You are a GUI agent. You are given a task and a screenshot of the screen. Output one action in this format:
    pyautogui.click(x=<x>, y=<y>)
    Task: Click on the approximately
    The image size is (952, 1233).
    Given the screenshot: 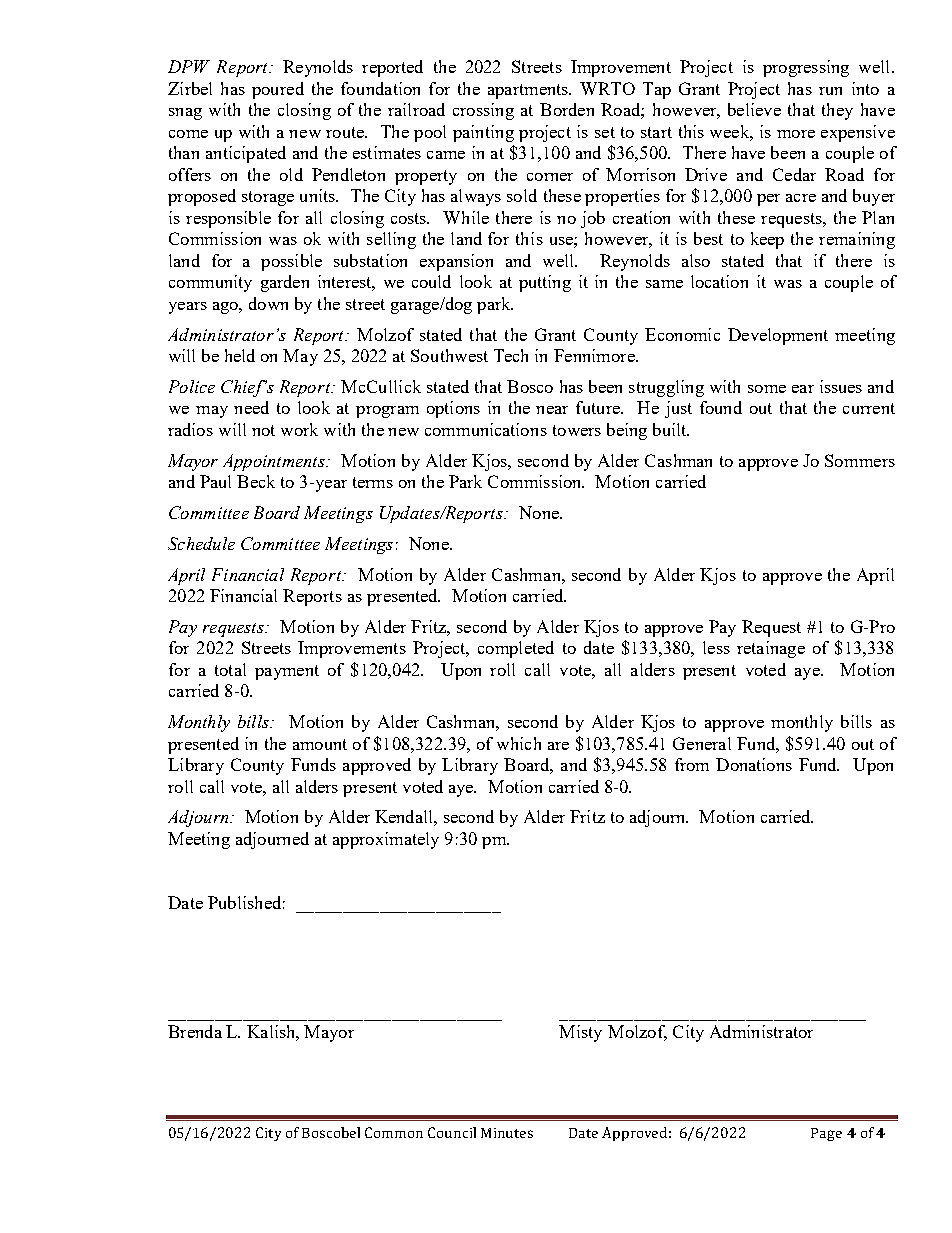 What is the action you would take?
    pyautogui.click(x=386, y=840)
